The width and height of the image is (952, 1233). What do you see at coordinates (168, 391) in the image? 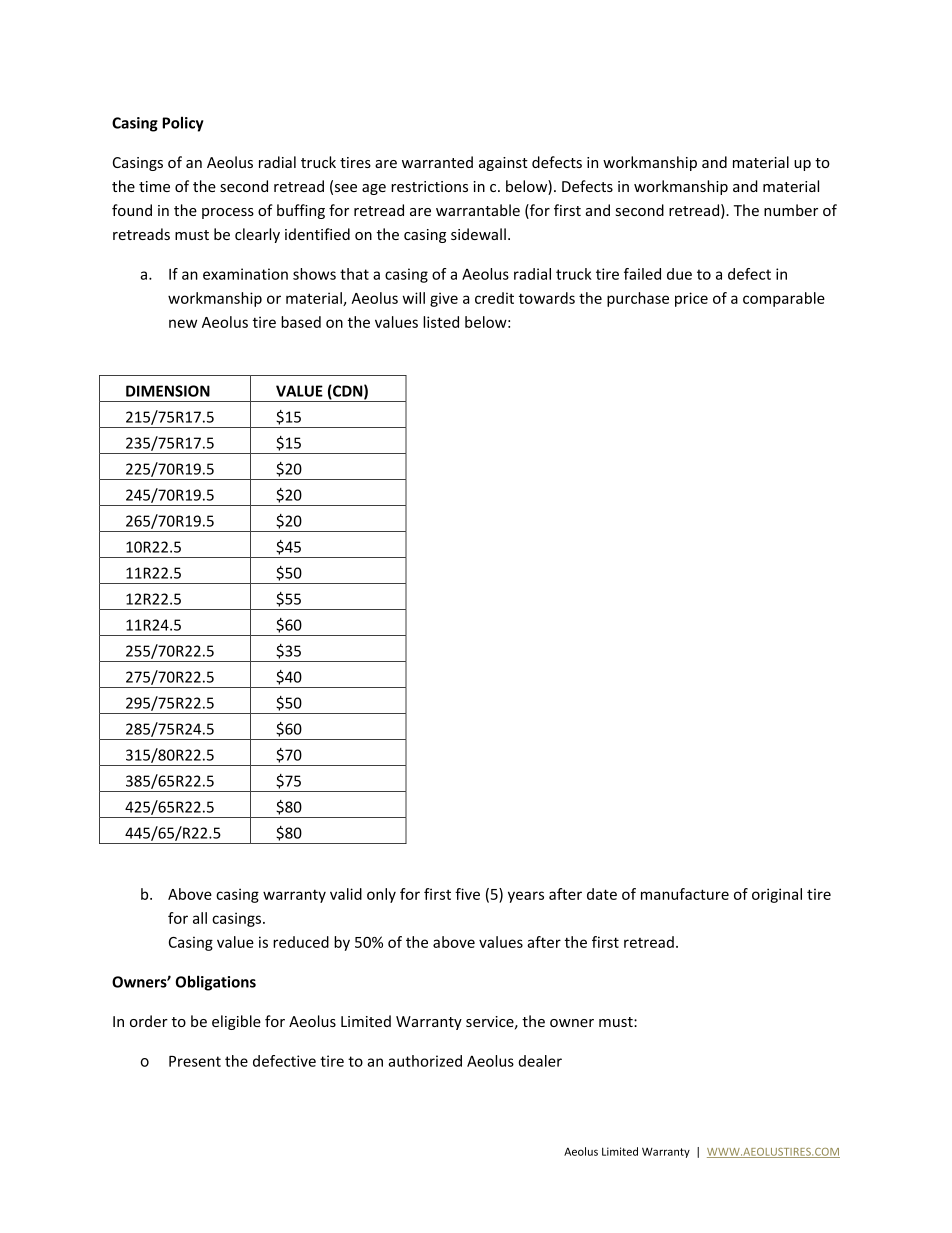
I see `DIMENSION` at bounding box center [168, 391].
